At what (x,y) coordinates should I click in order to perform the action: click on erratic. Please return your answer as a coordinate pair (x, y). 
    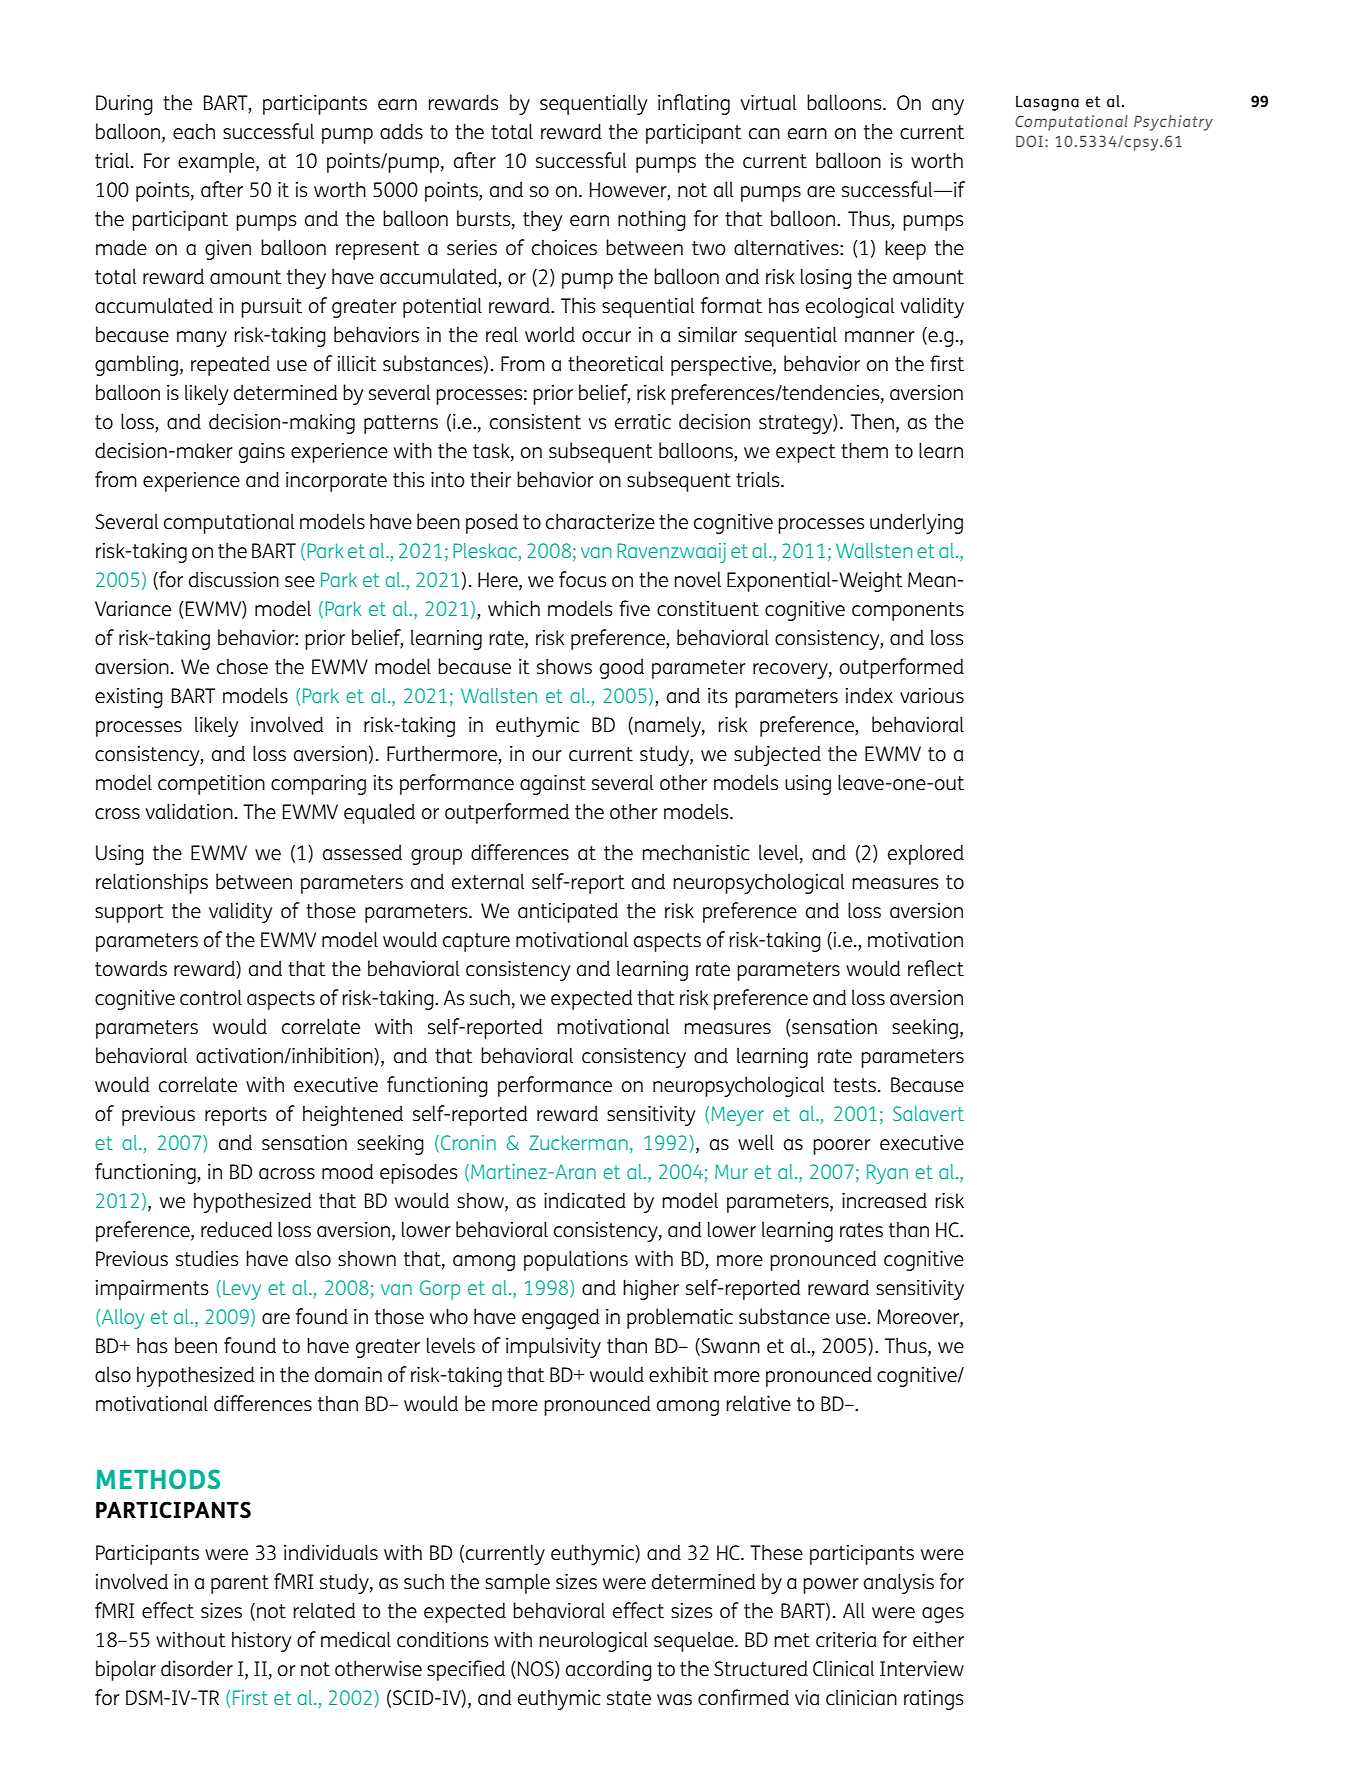
    Looking at the image, I should click on (643, 421).
